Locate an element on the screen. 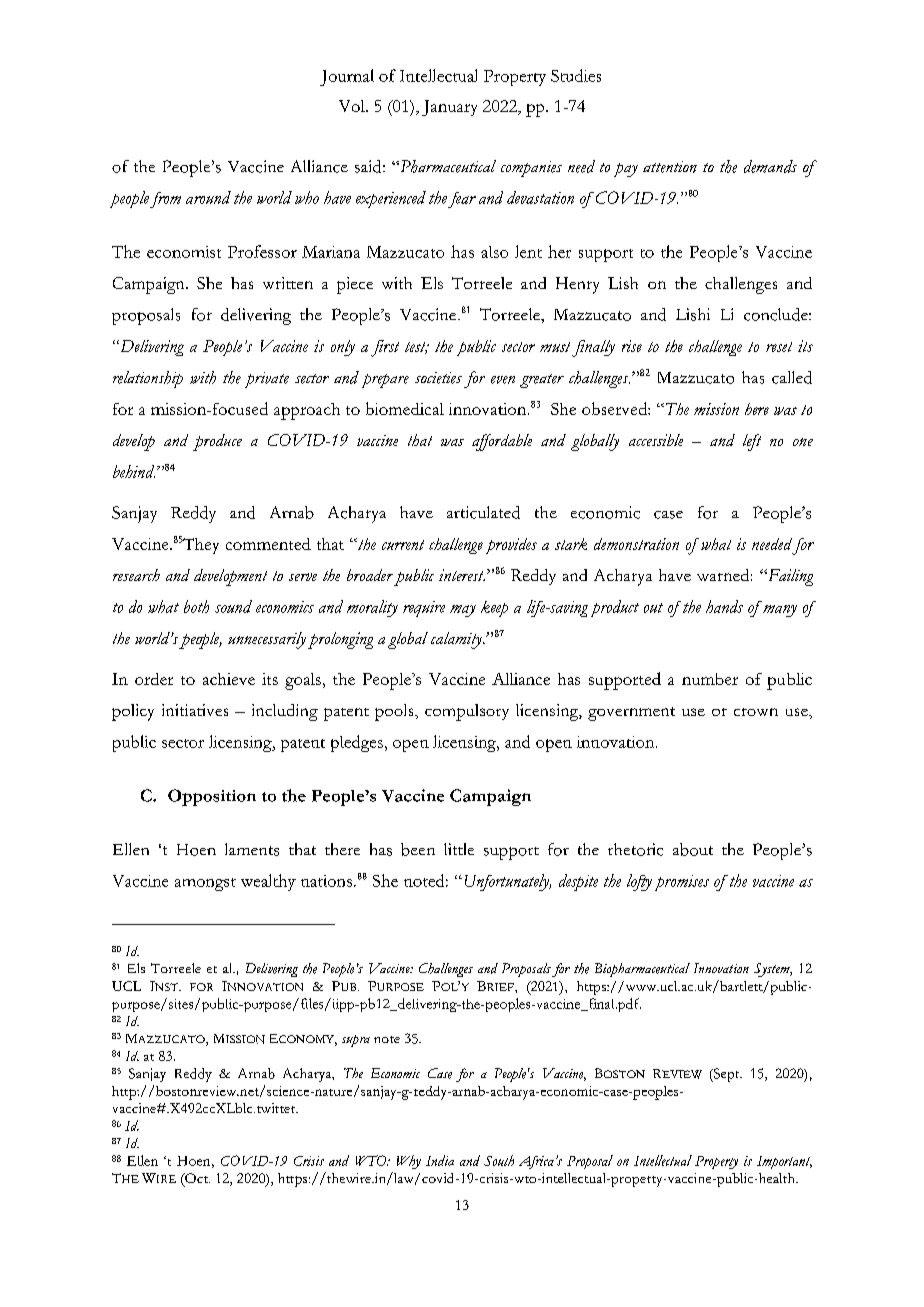 This screenshot has width=924, height=1307. little is located at coordinates (459, 849).
